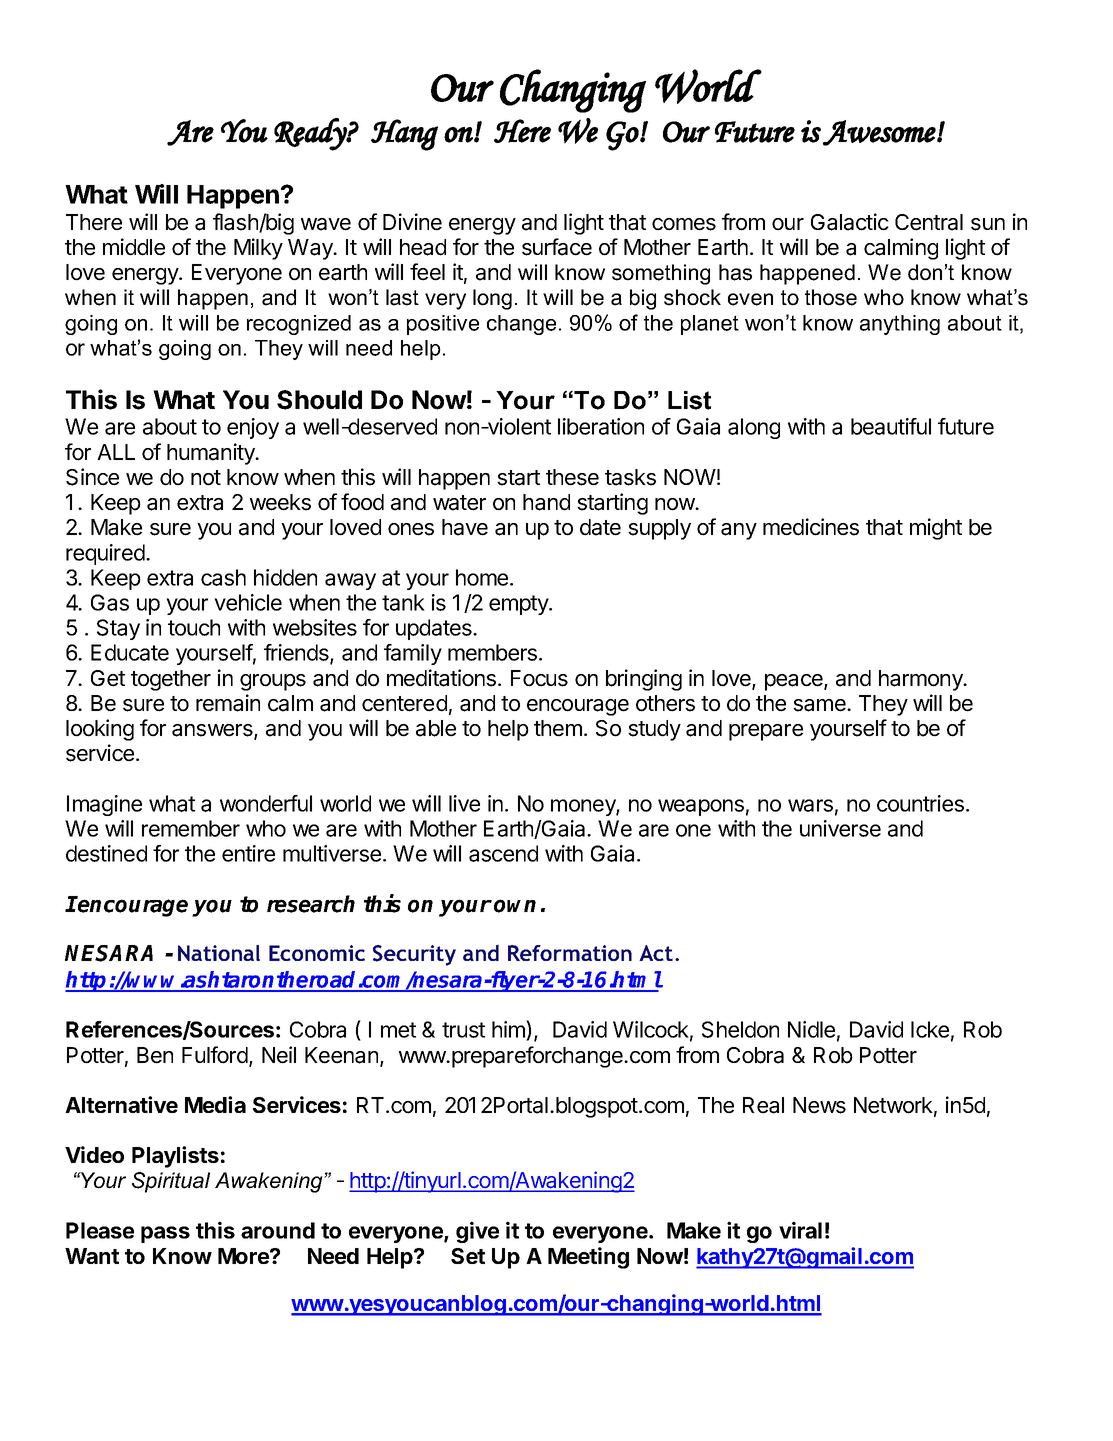  What do you see at coordinates (228, 703) in the document?
I see `remain` at bounding box center [228, 703].
